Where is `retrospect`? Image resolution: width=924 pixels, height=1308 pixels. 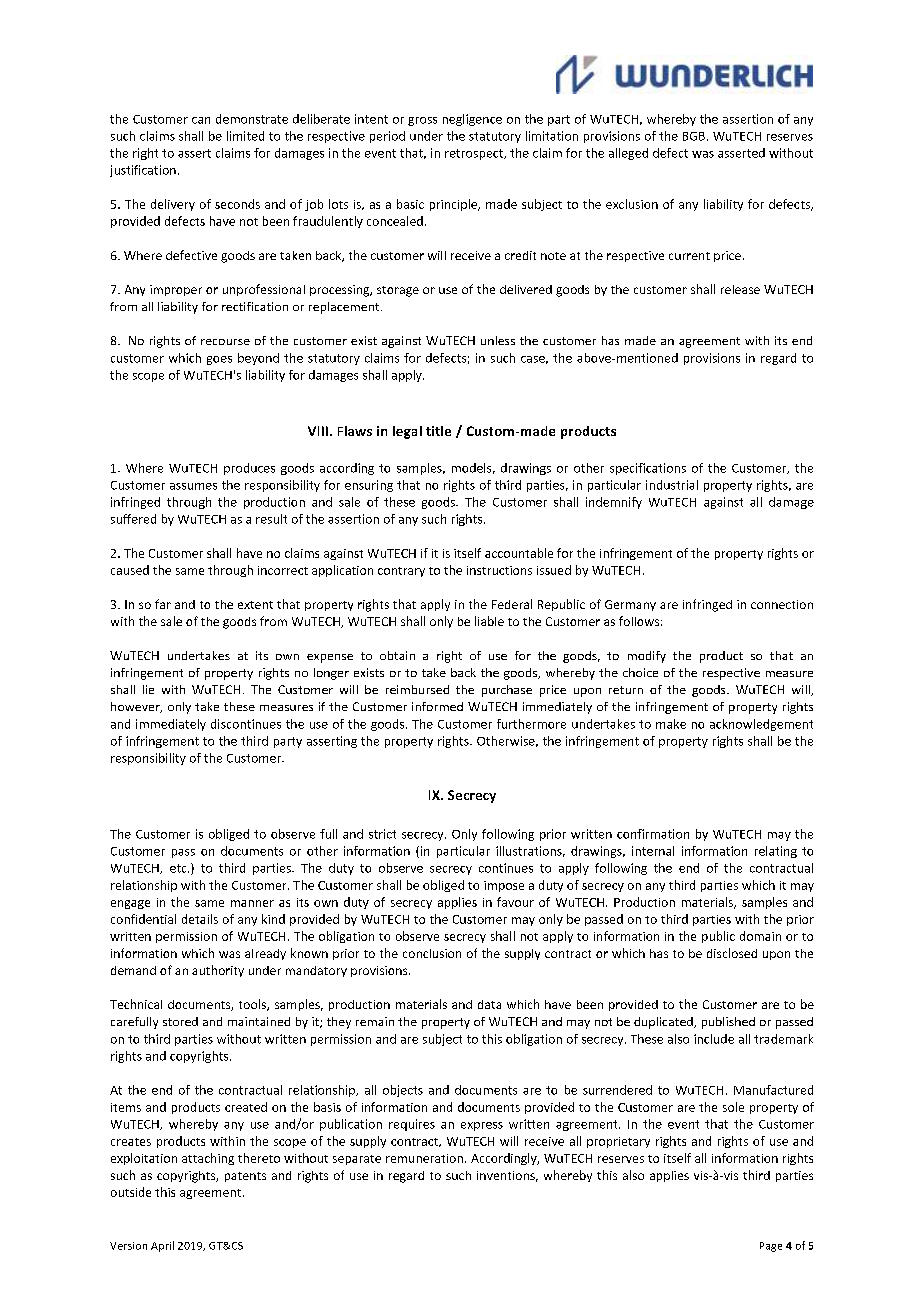 retrospect is located at coordinates (475, 154).
